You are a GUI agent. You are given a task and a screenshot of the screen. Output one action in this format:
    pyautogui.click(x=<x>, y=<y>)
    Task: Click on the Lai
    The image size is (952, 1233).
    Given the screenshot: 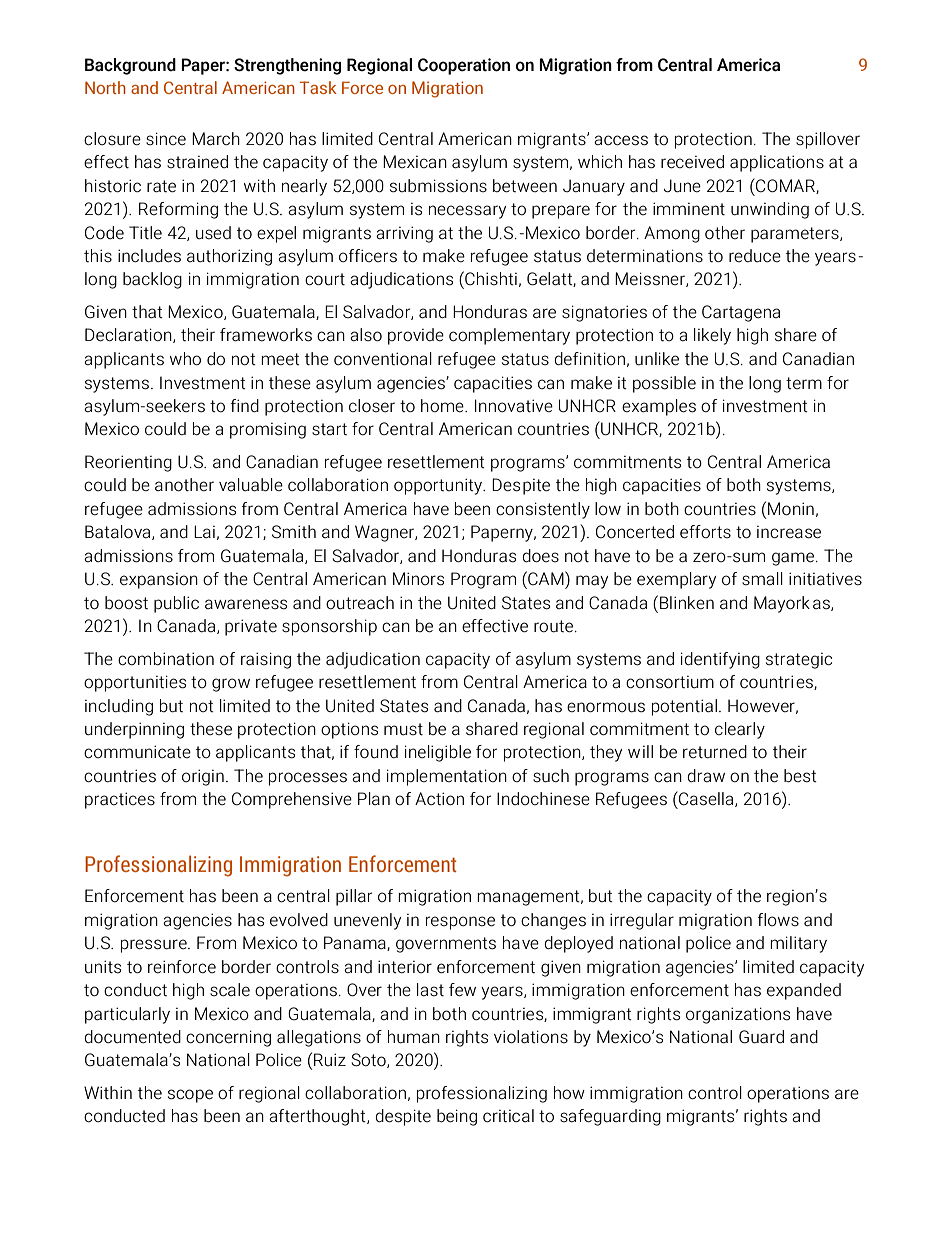 What is the action you would take?
    pyautogui.click(x=204, y=531)
